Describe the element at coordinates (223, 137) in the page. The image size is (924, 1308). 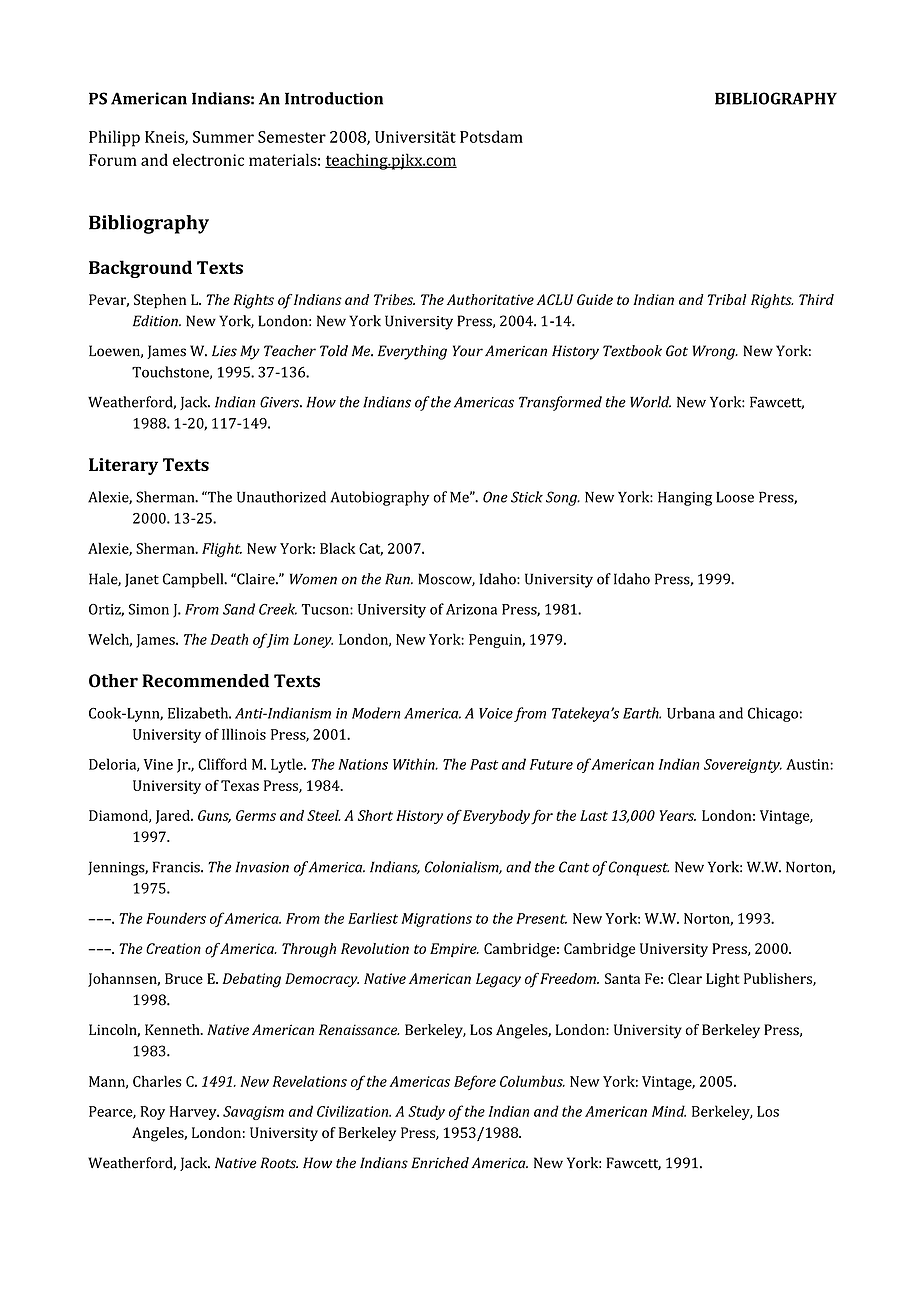
I see `Summer` at that location.
